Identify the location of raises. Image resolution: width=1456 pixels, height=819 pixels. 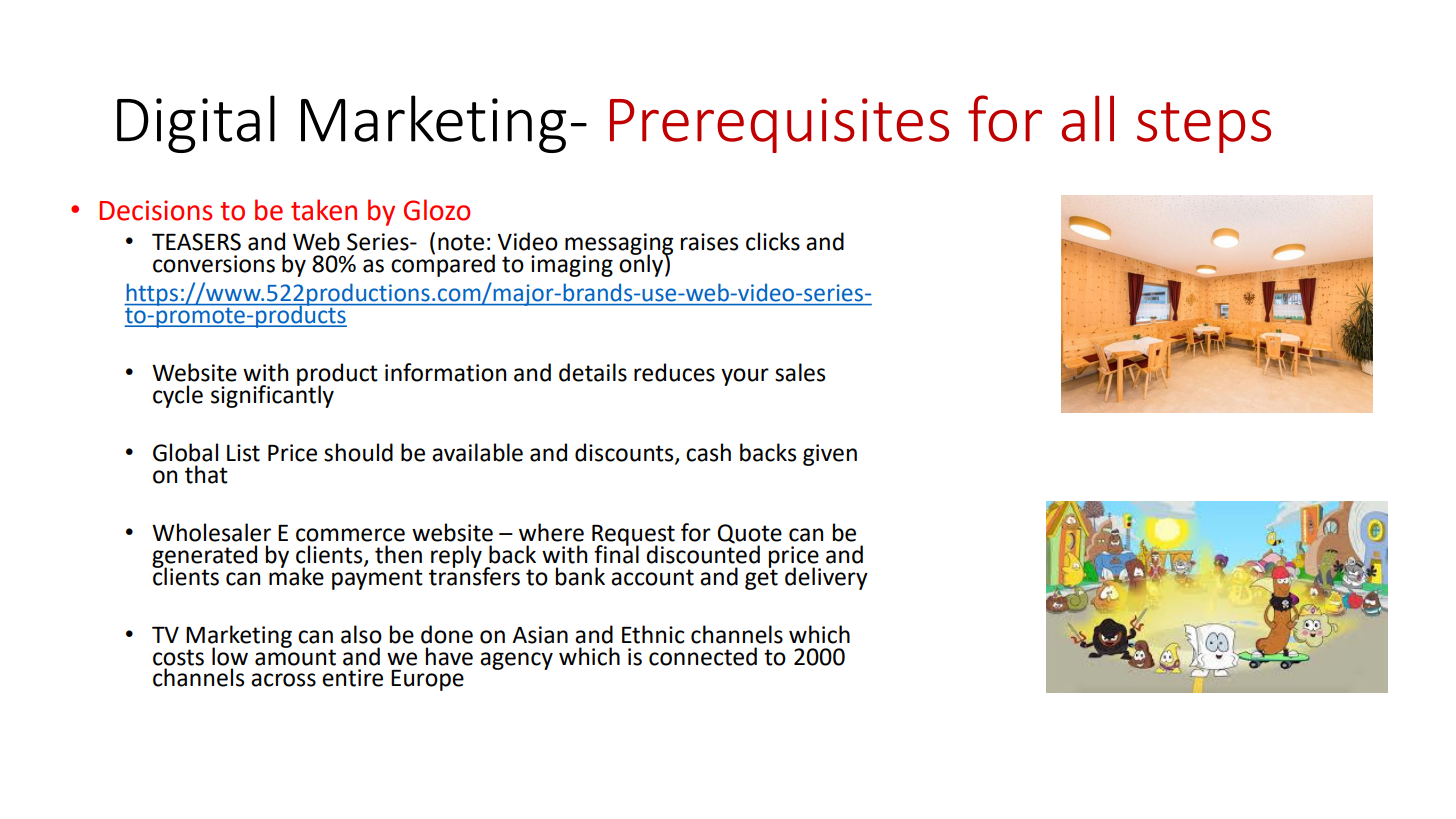
(709, 242).
